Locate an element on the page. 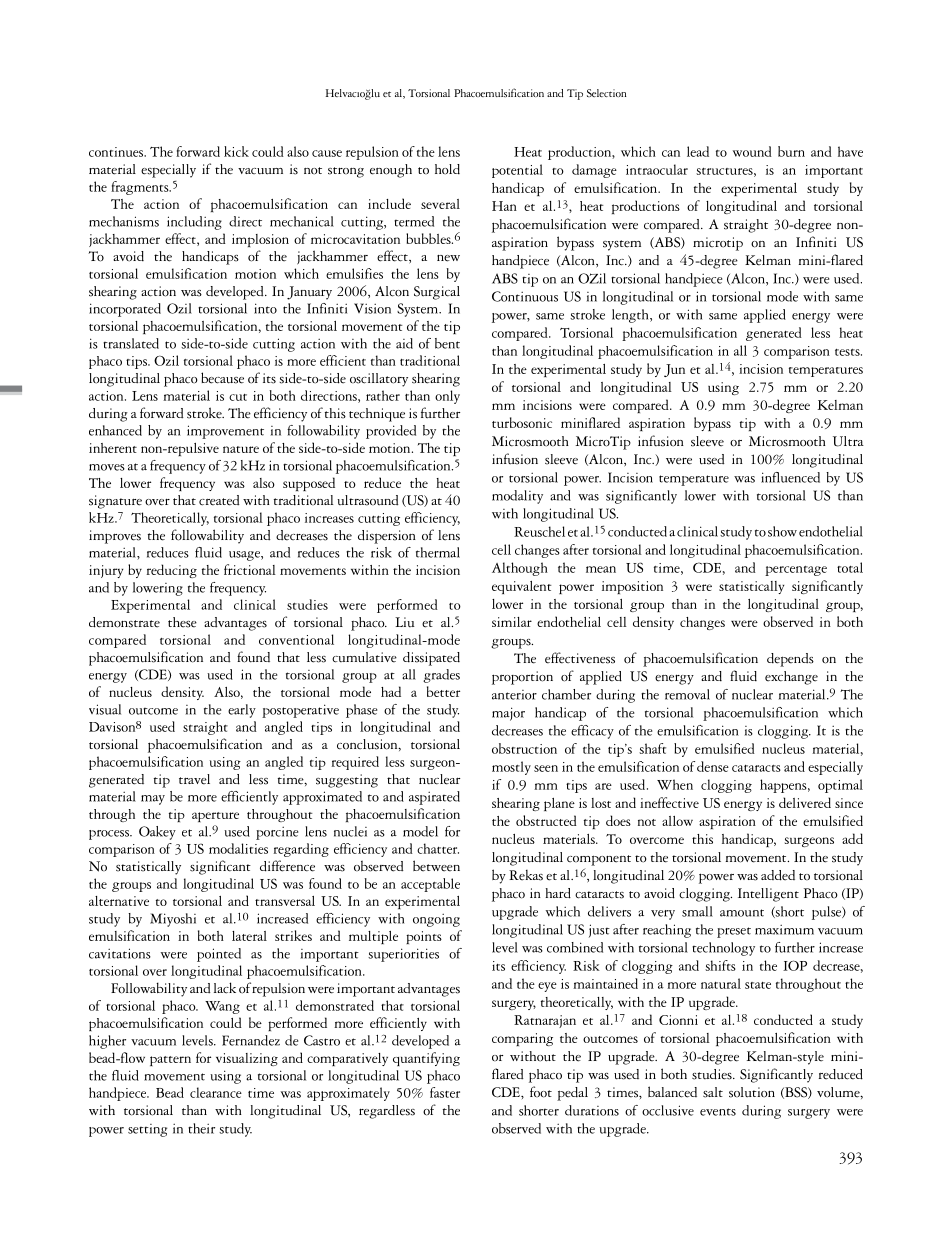 The image size is (952, 1240). faster is located at coordinates (445, 1092).
